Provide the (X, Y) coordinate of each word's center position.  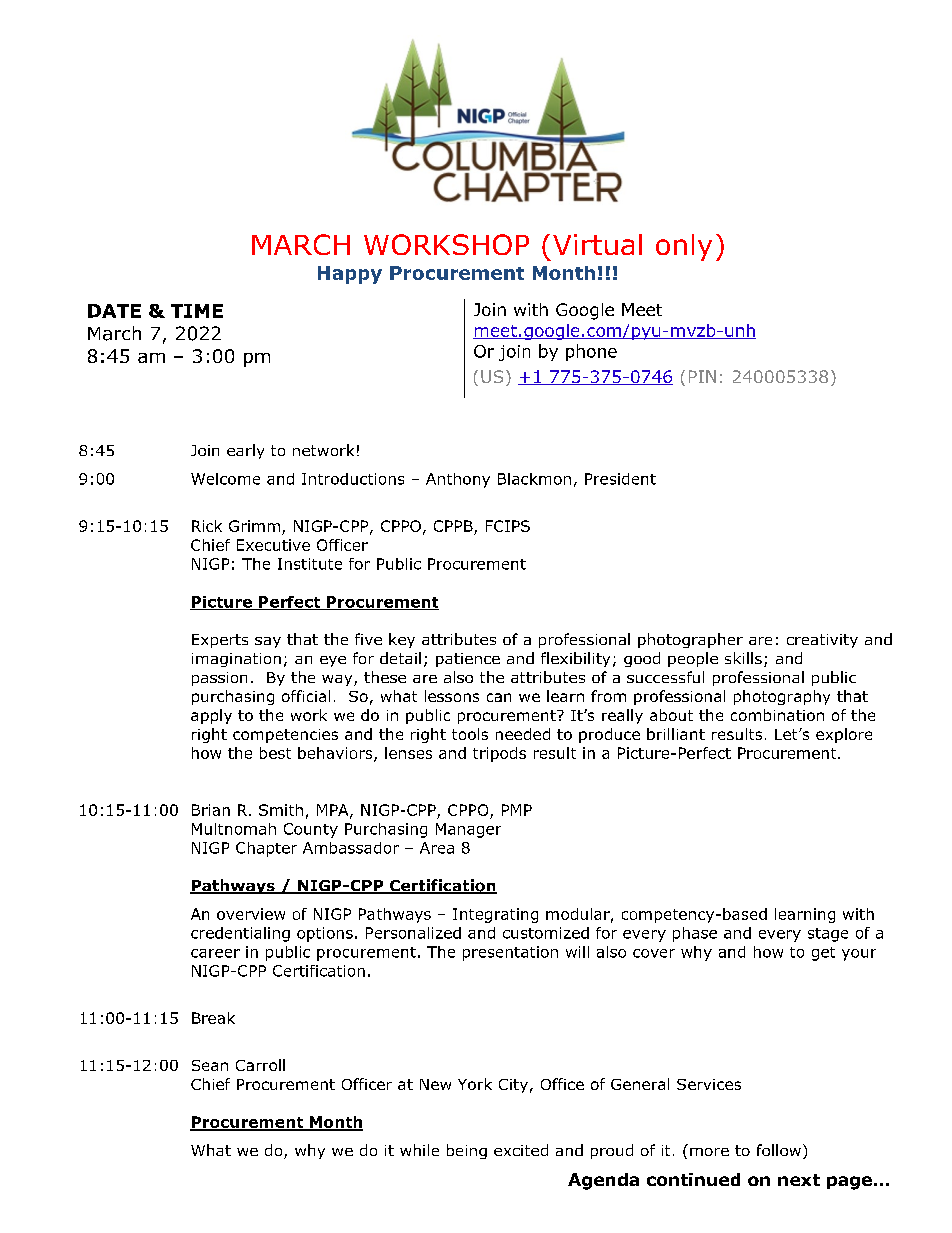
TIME (197, 311)
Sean (210, 1065)
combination (777, 715)
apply (211, 716)
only (684, 247)
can (499, 697)
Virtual (597, 244)
